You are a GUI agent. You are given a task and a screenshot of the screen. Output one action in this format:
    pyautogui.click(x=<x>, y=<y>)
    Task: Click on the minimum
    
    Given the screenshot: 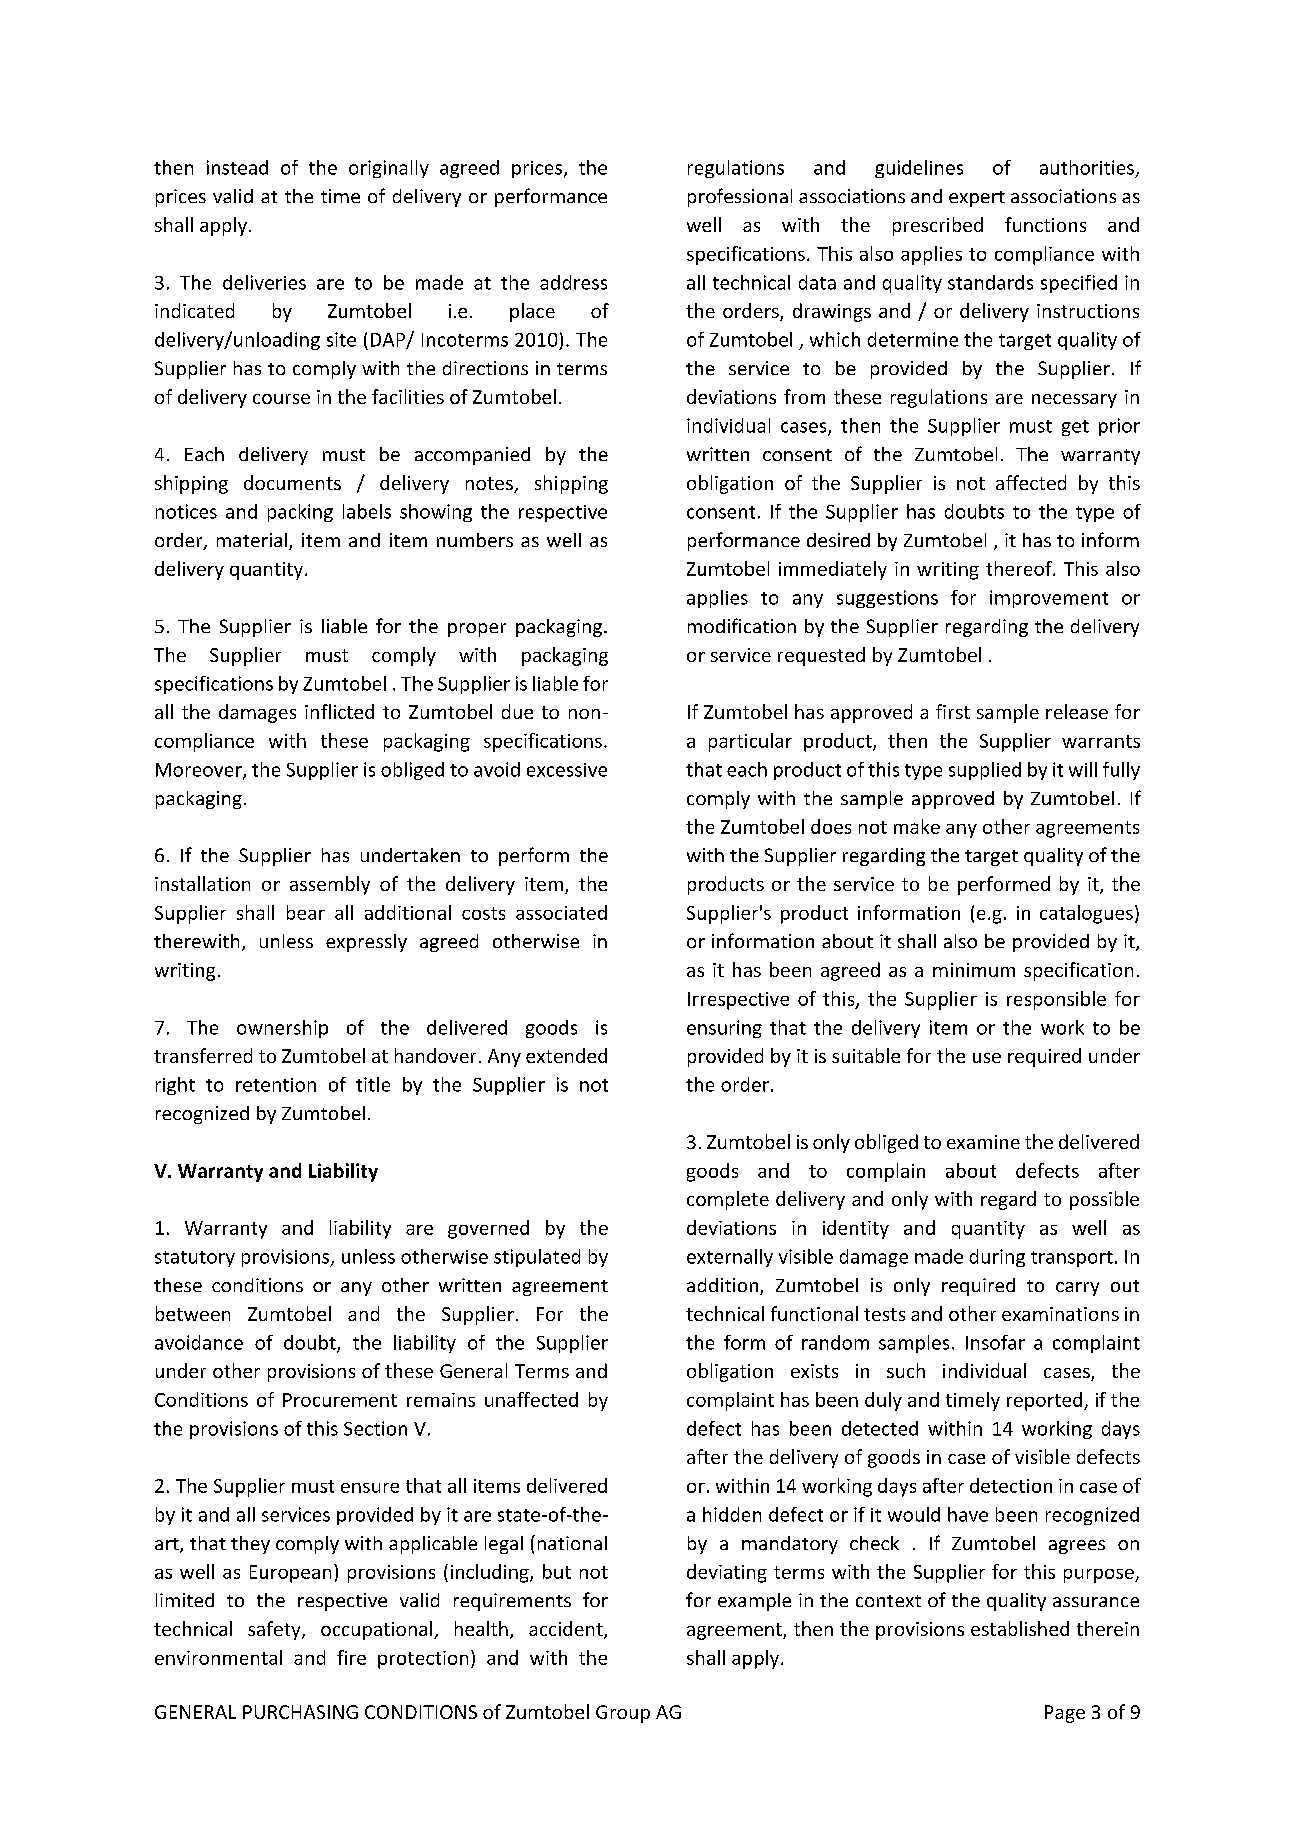 What is the action you would take?
    pyautogui.click(x=974, y=970)
